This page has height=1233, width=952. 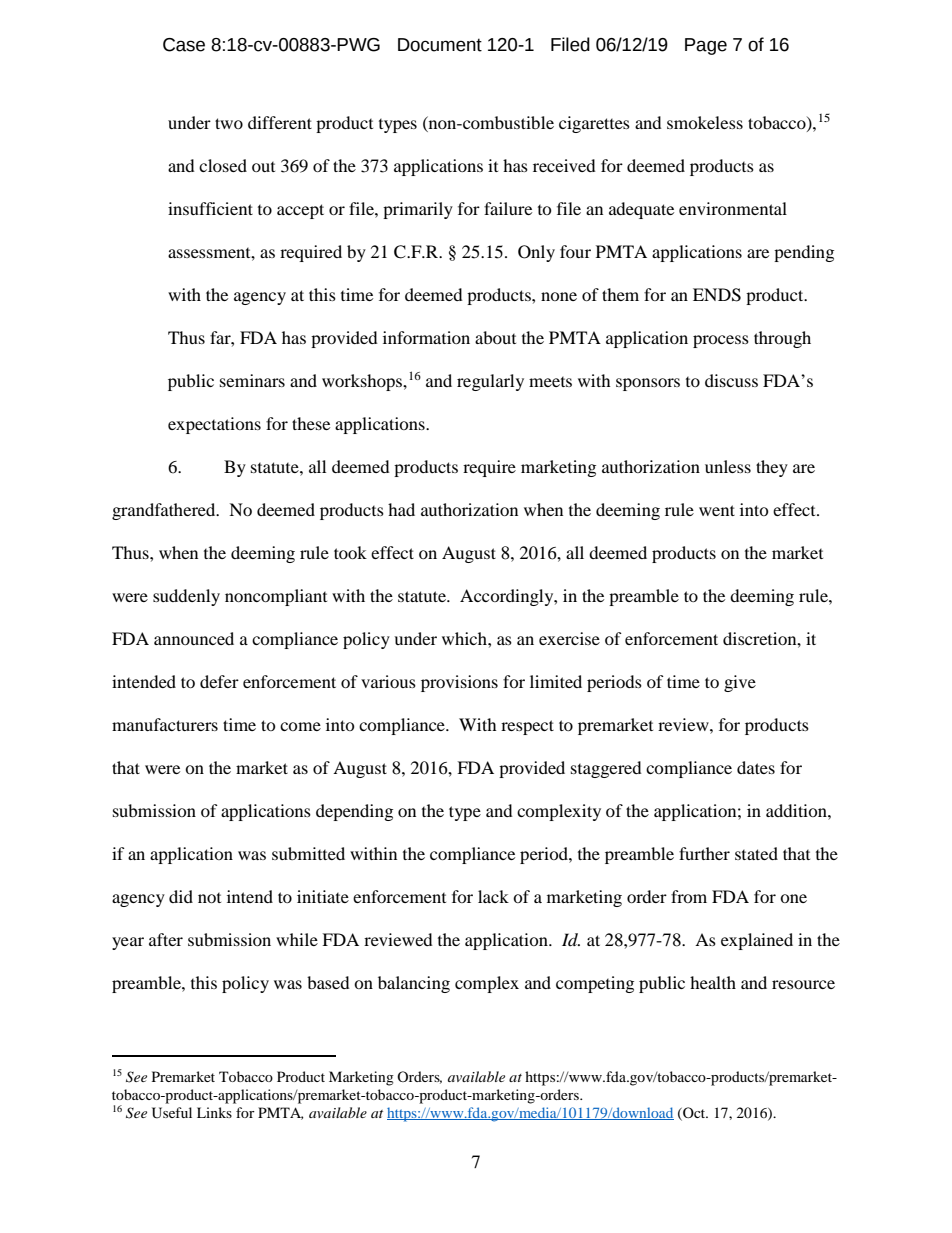 I want to click on Document, so click(x=440, y=45).
